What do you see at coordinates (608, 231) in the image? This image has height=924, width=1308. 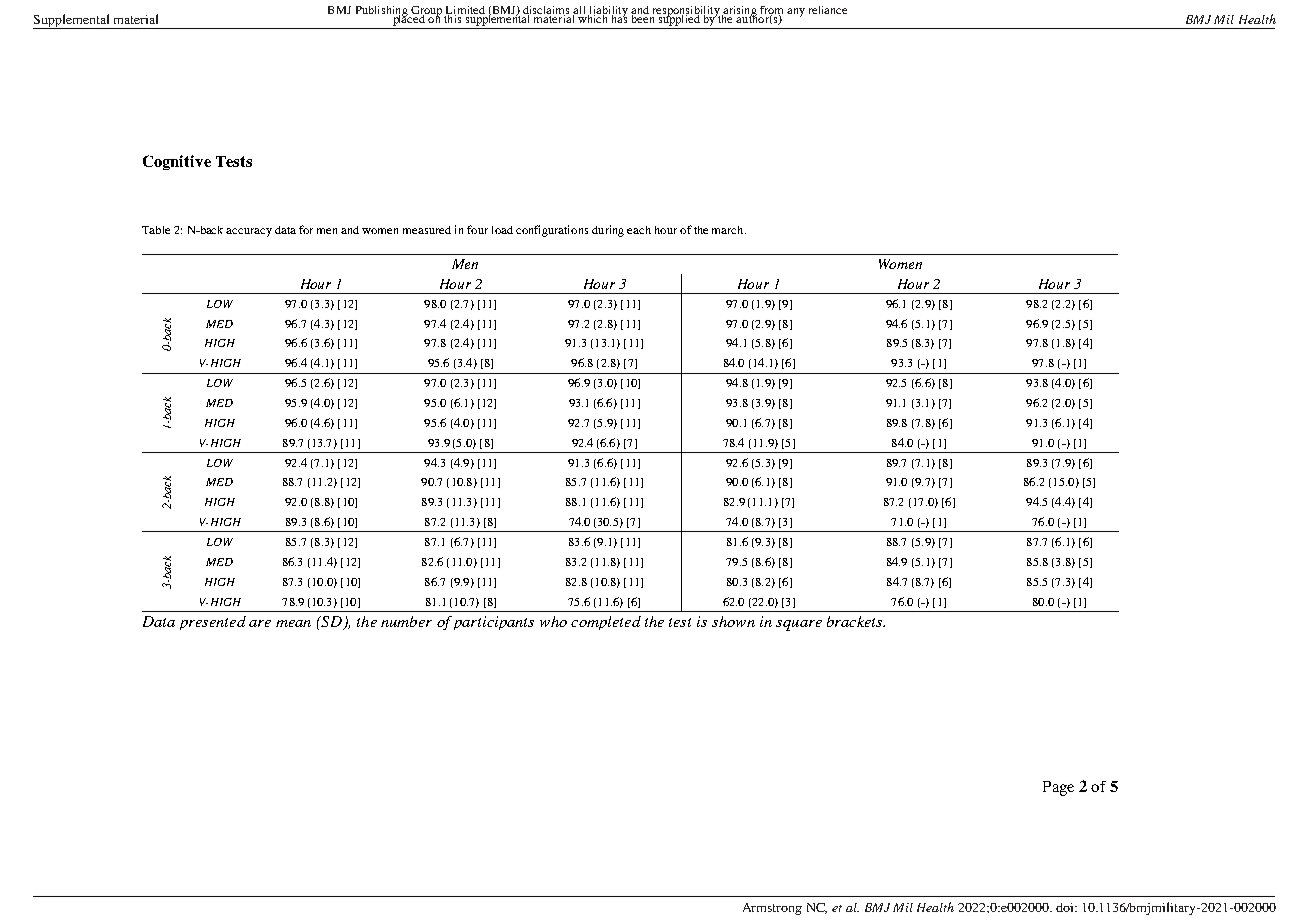 I see `during` at bounding box center [608, 231].
